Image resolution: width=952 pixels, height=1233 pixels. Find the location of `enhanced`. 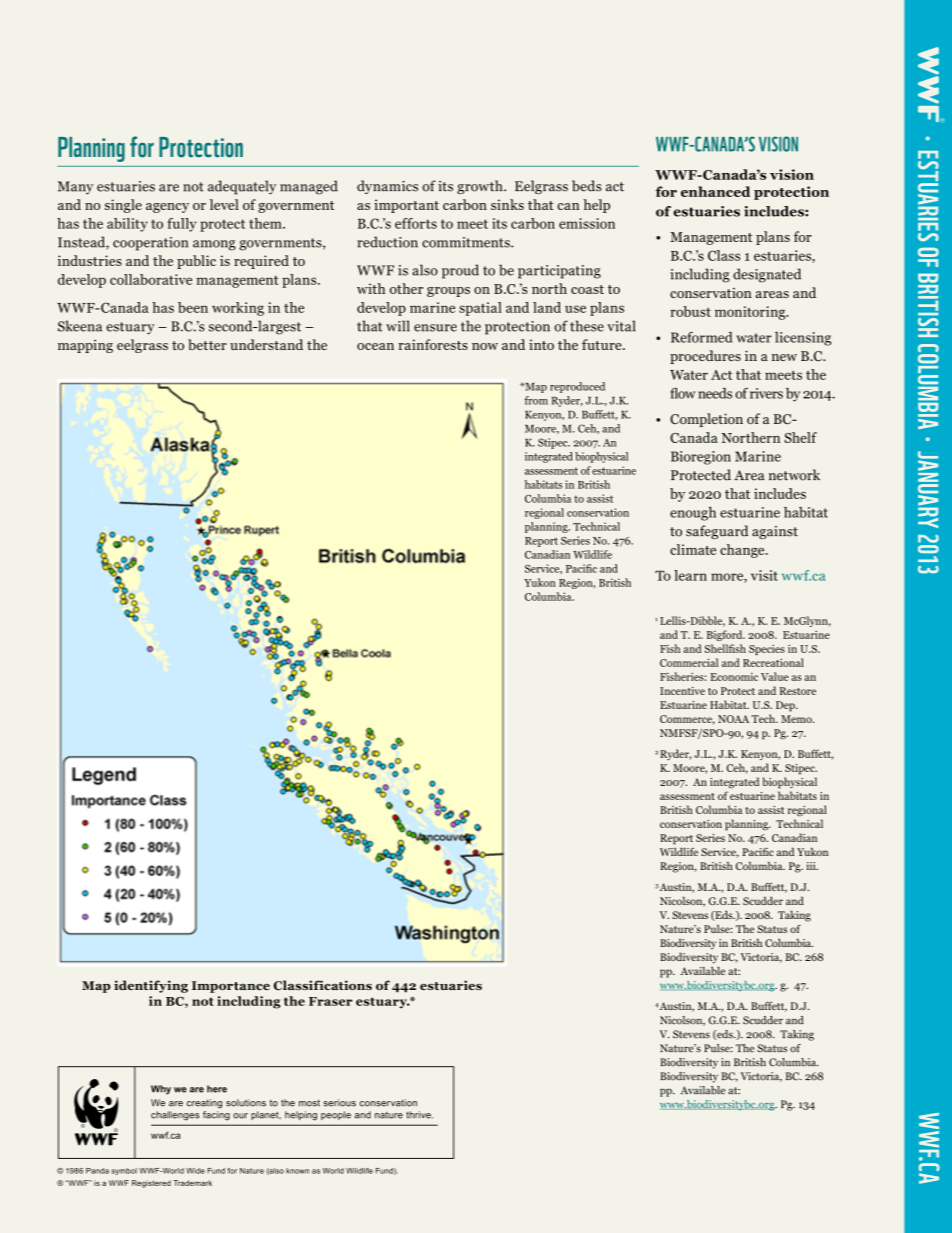

enhanced is located at coordinates (715, 191).
